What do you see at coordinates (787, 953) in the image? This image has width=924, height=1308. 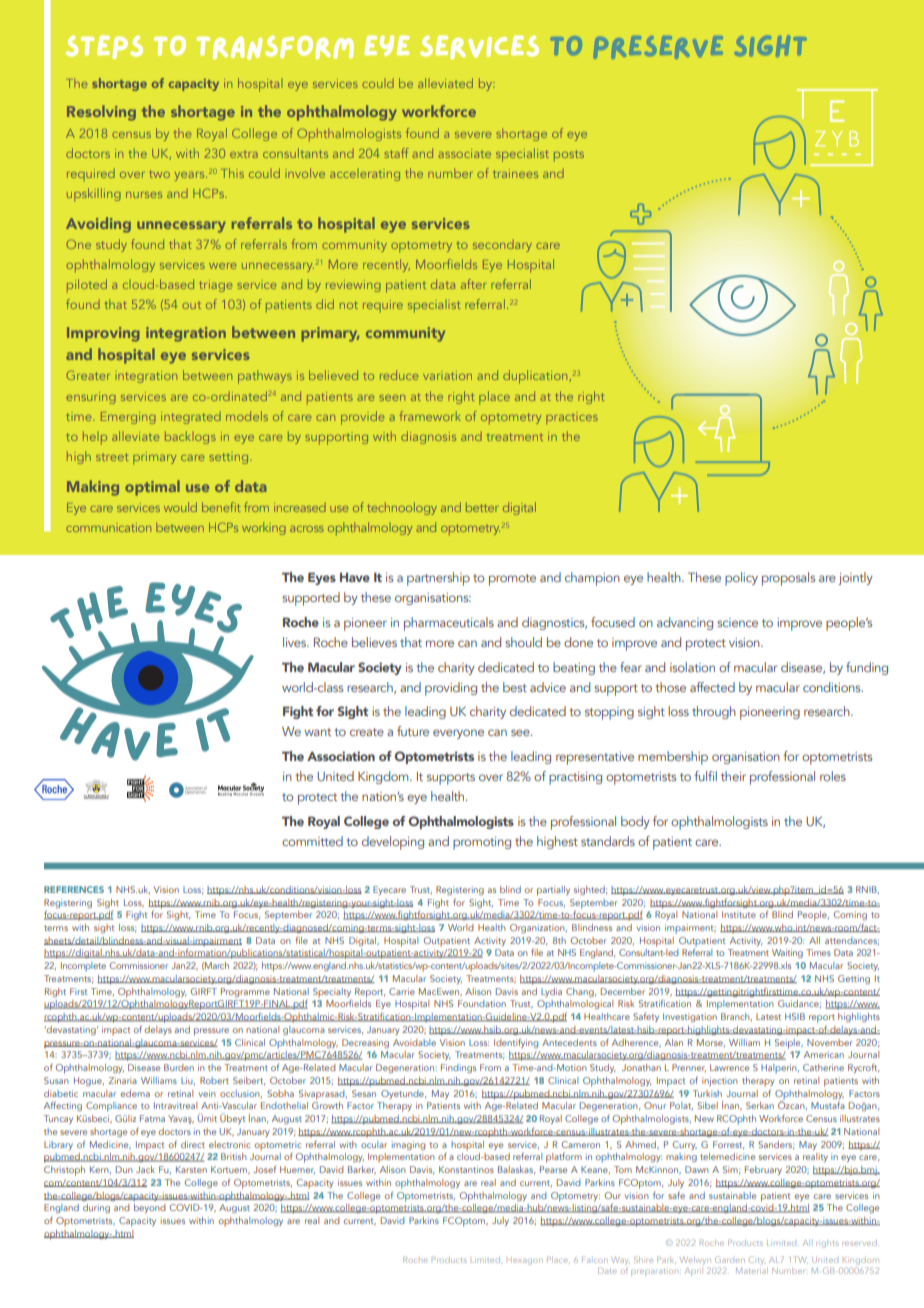 I see `Waiting` at bounding box center [787, 953].
